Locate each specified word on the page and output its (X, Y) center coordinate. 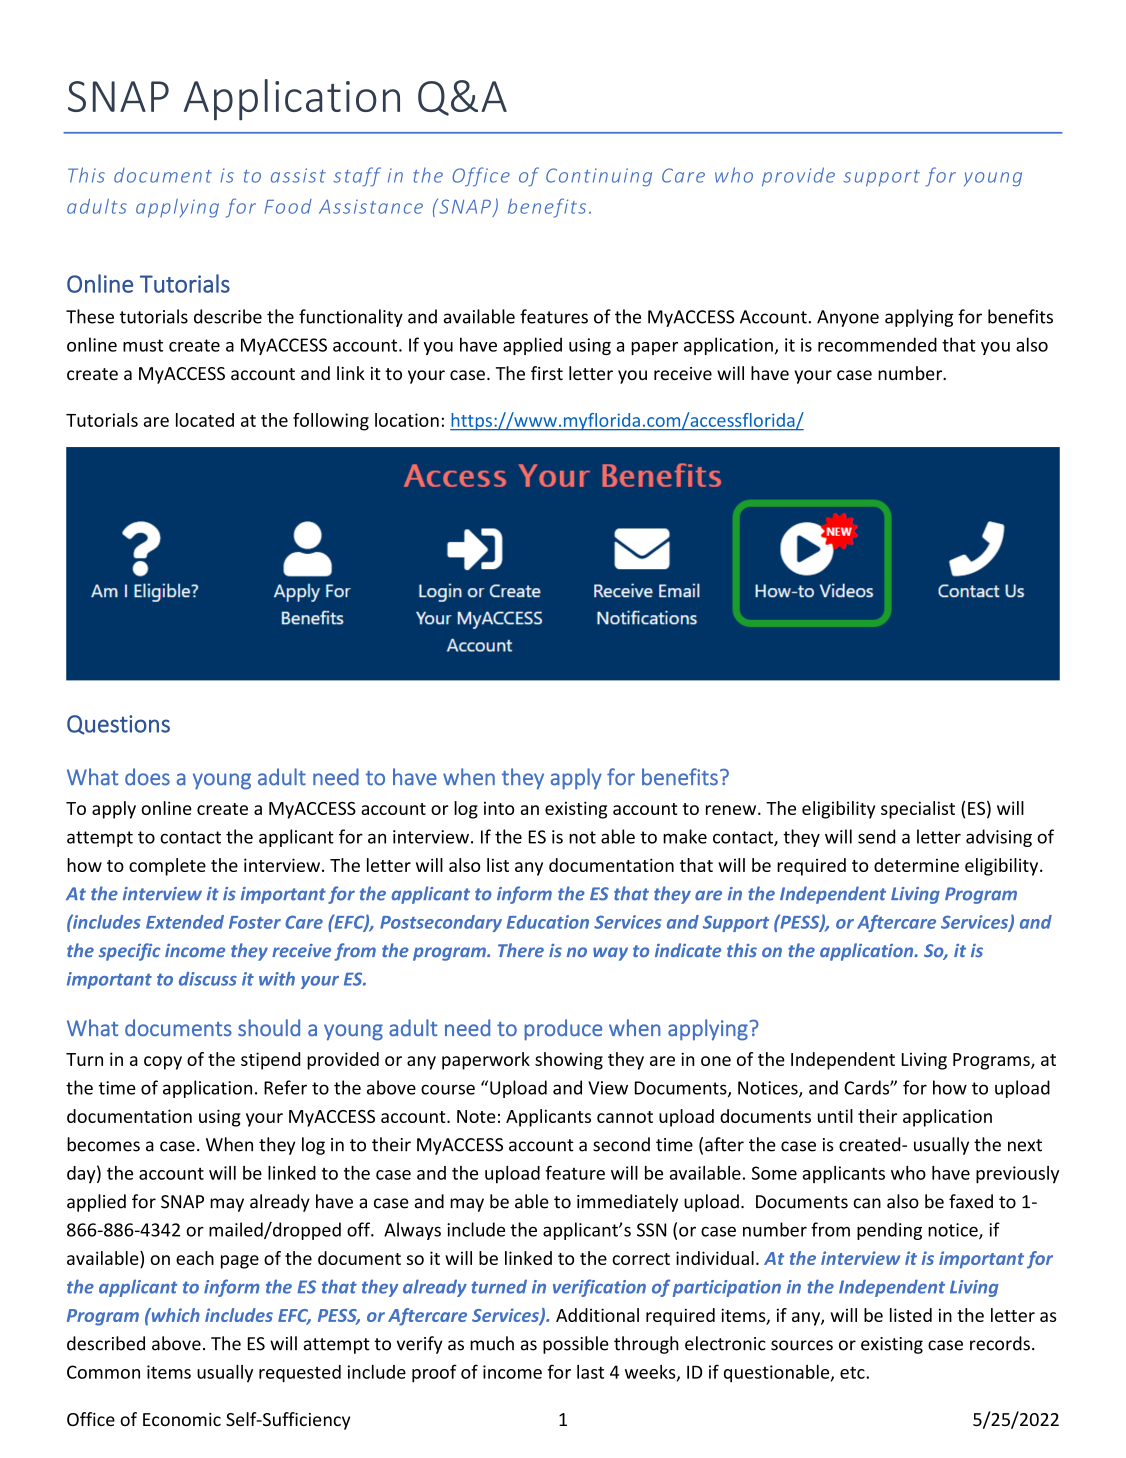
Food (288, 206)
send (876, 836)
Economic (182, 1419)
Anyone (848, 318)
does (147, 777)
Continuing (599, 177)
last (590, 1372)
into (499, 808)
